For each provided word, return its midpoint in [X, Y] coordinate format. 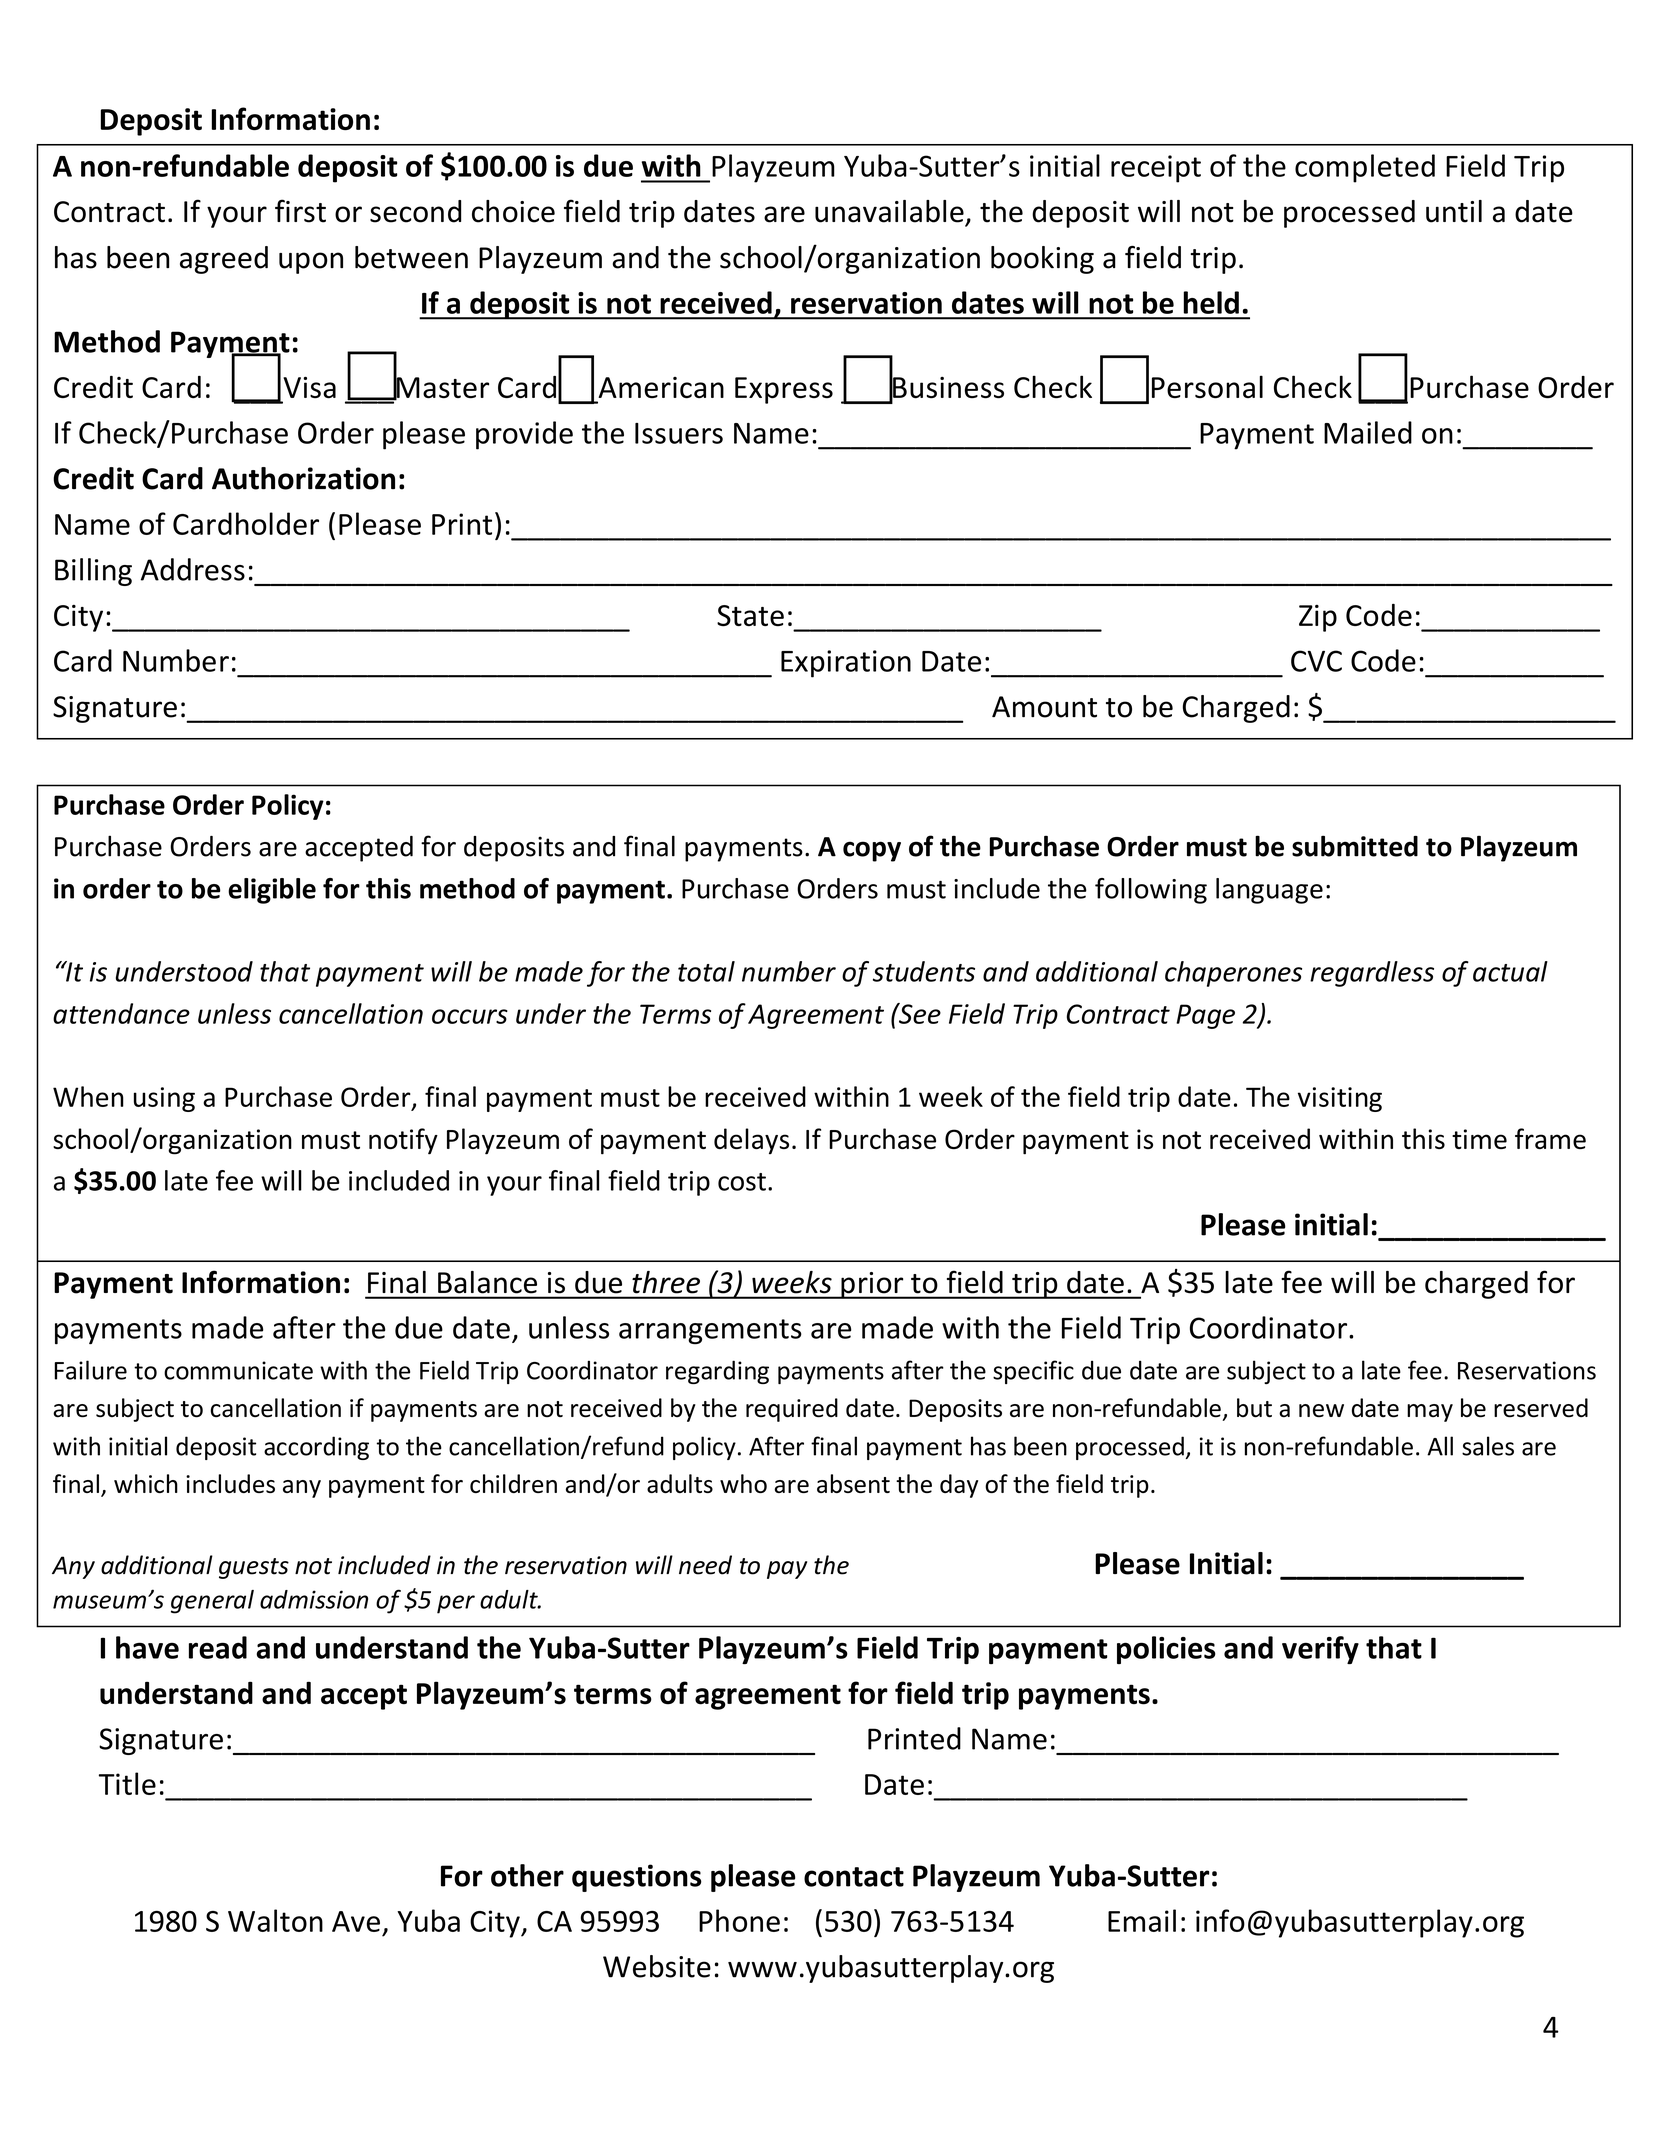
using [164, 1099]
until [1454, 211]
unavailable [889, 211]
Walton [275, 1920]
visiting [1340, 1099]
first [300, 211]
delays [751, 1141]
